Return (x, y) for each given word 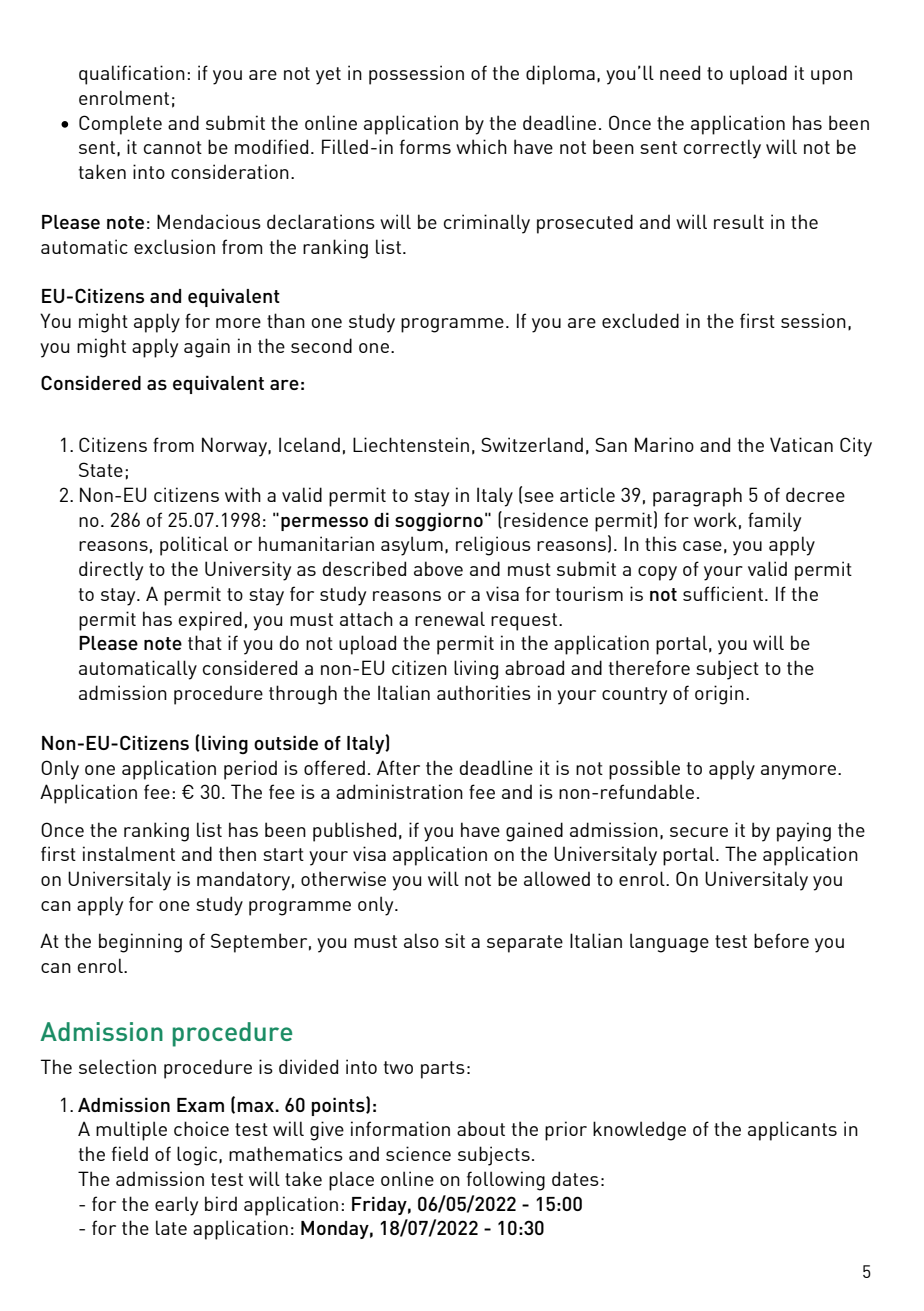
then (237, 853)
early (176, 1206)
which (481, 146)
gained (534, 832)
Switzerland (532, 444)
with (243, 494)
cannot (173, 147)
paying (804, 832)
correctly (722, 149)
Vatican (801, 444)
